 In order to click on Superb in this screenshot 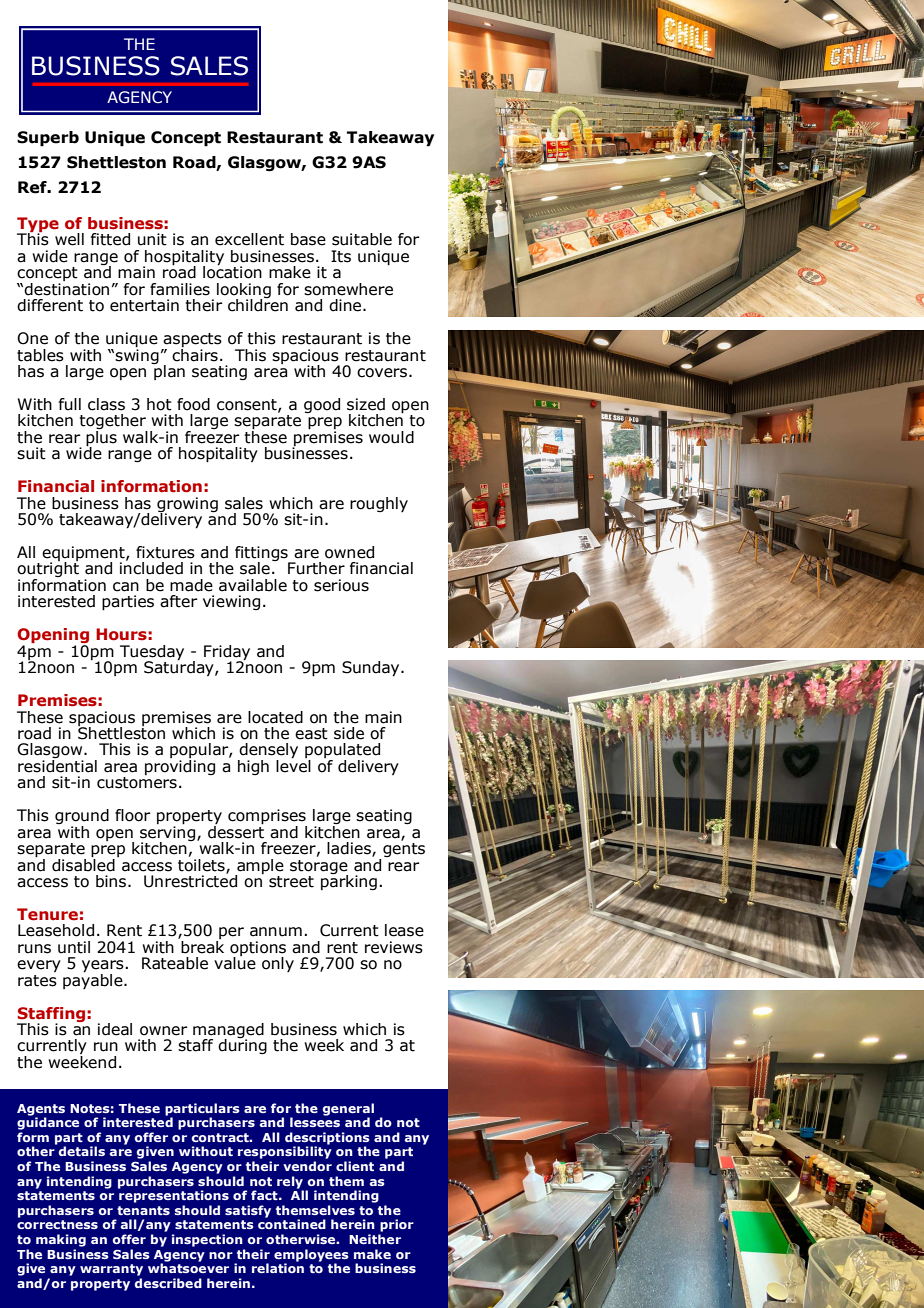, I will do `click(48, 139)`.
